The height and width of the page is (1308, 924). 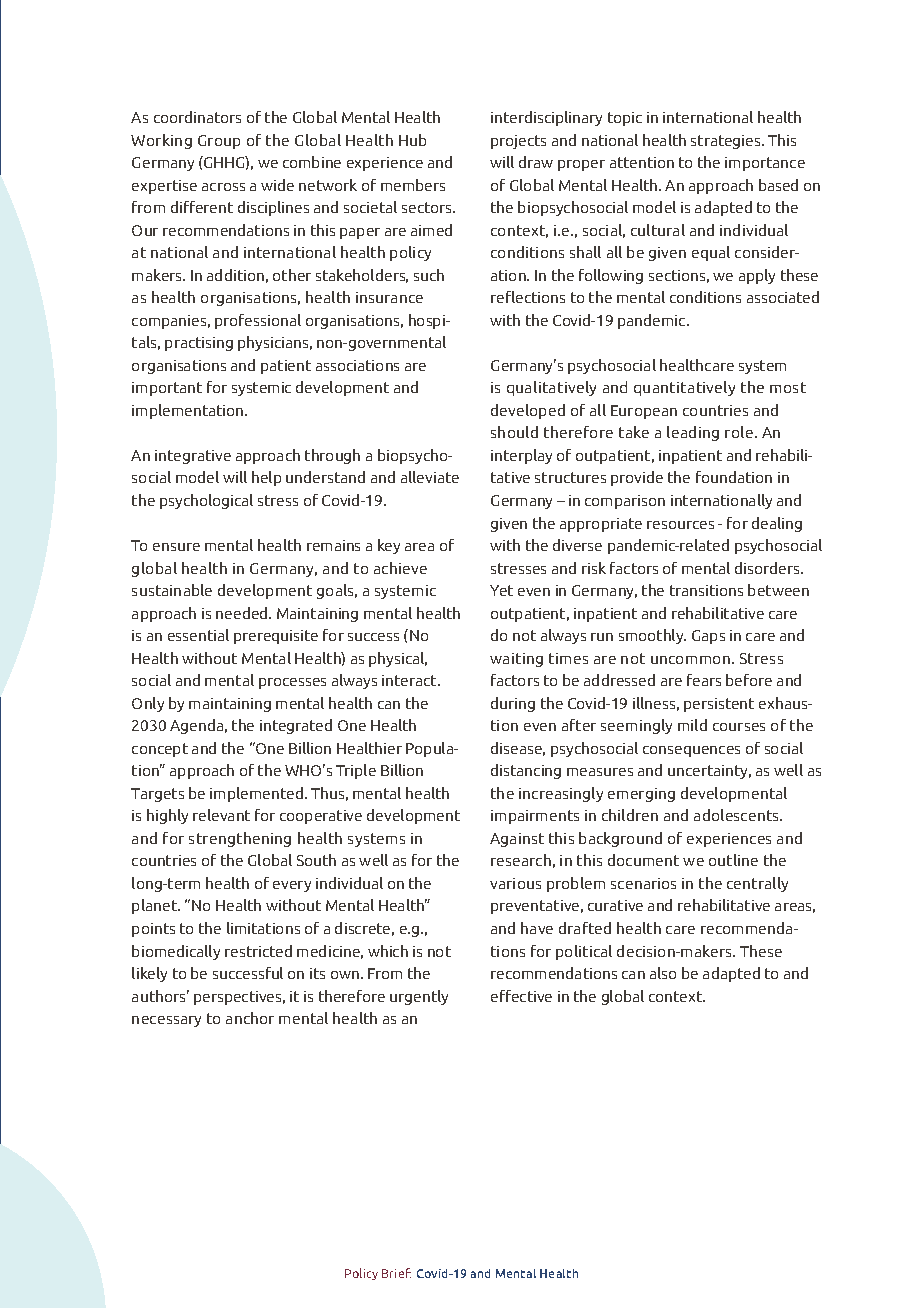 I want to click on urgently, so click(x=419, y=997).
